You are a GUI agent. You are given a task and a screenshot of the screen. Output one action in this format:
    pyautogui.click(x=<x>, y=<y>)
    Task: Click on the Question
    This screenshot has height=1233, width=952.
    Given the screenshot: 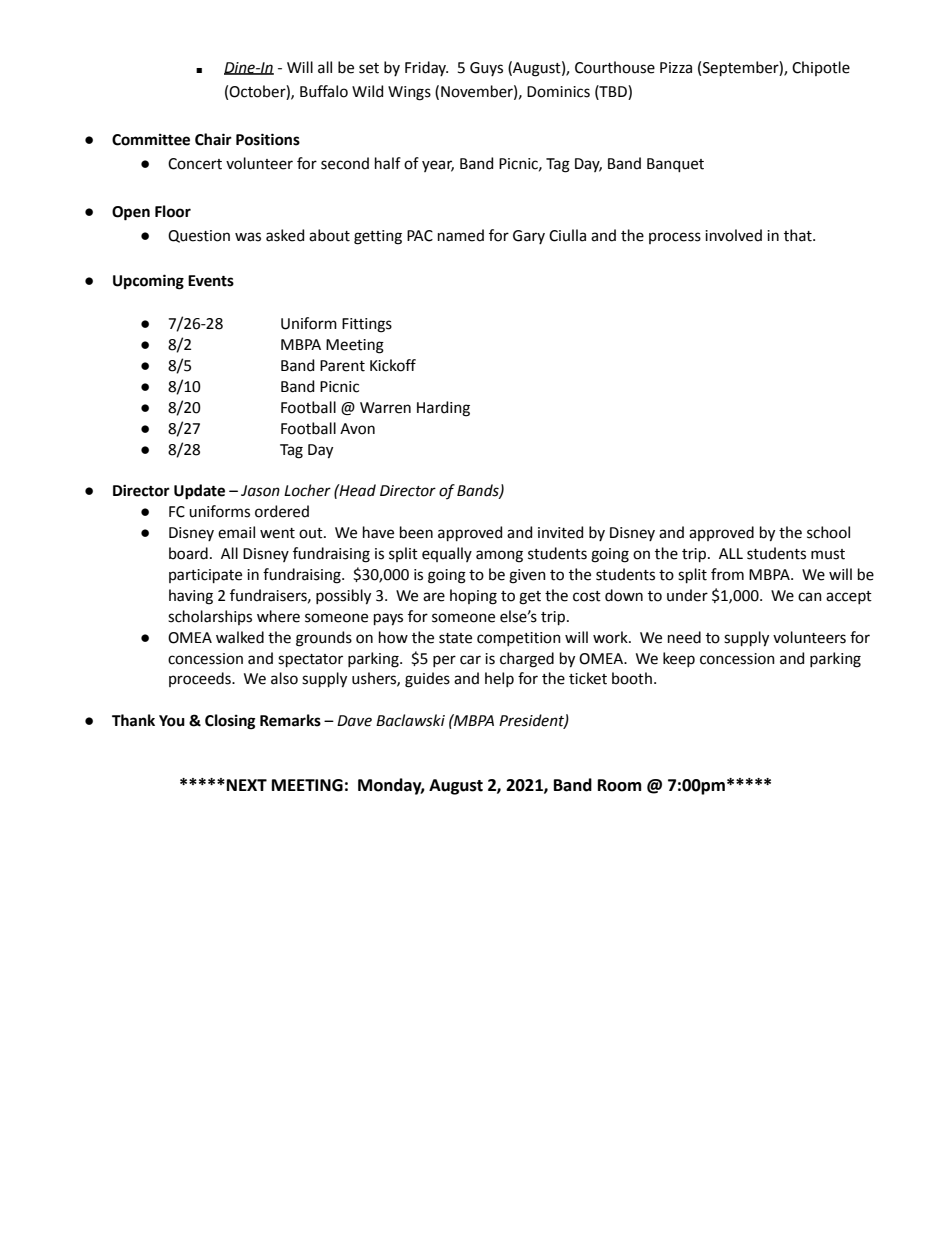 What is the action you would take?
    pyautogui.click(x=199, y=236)
